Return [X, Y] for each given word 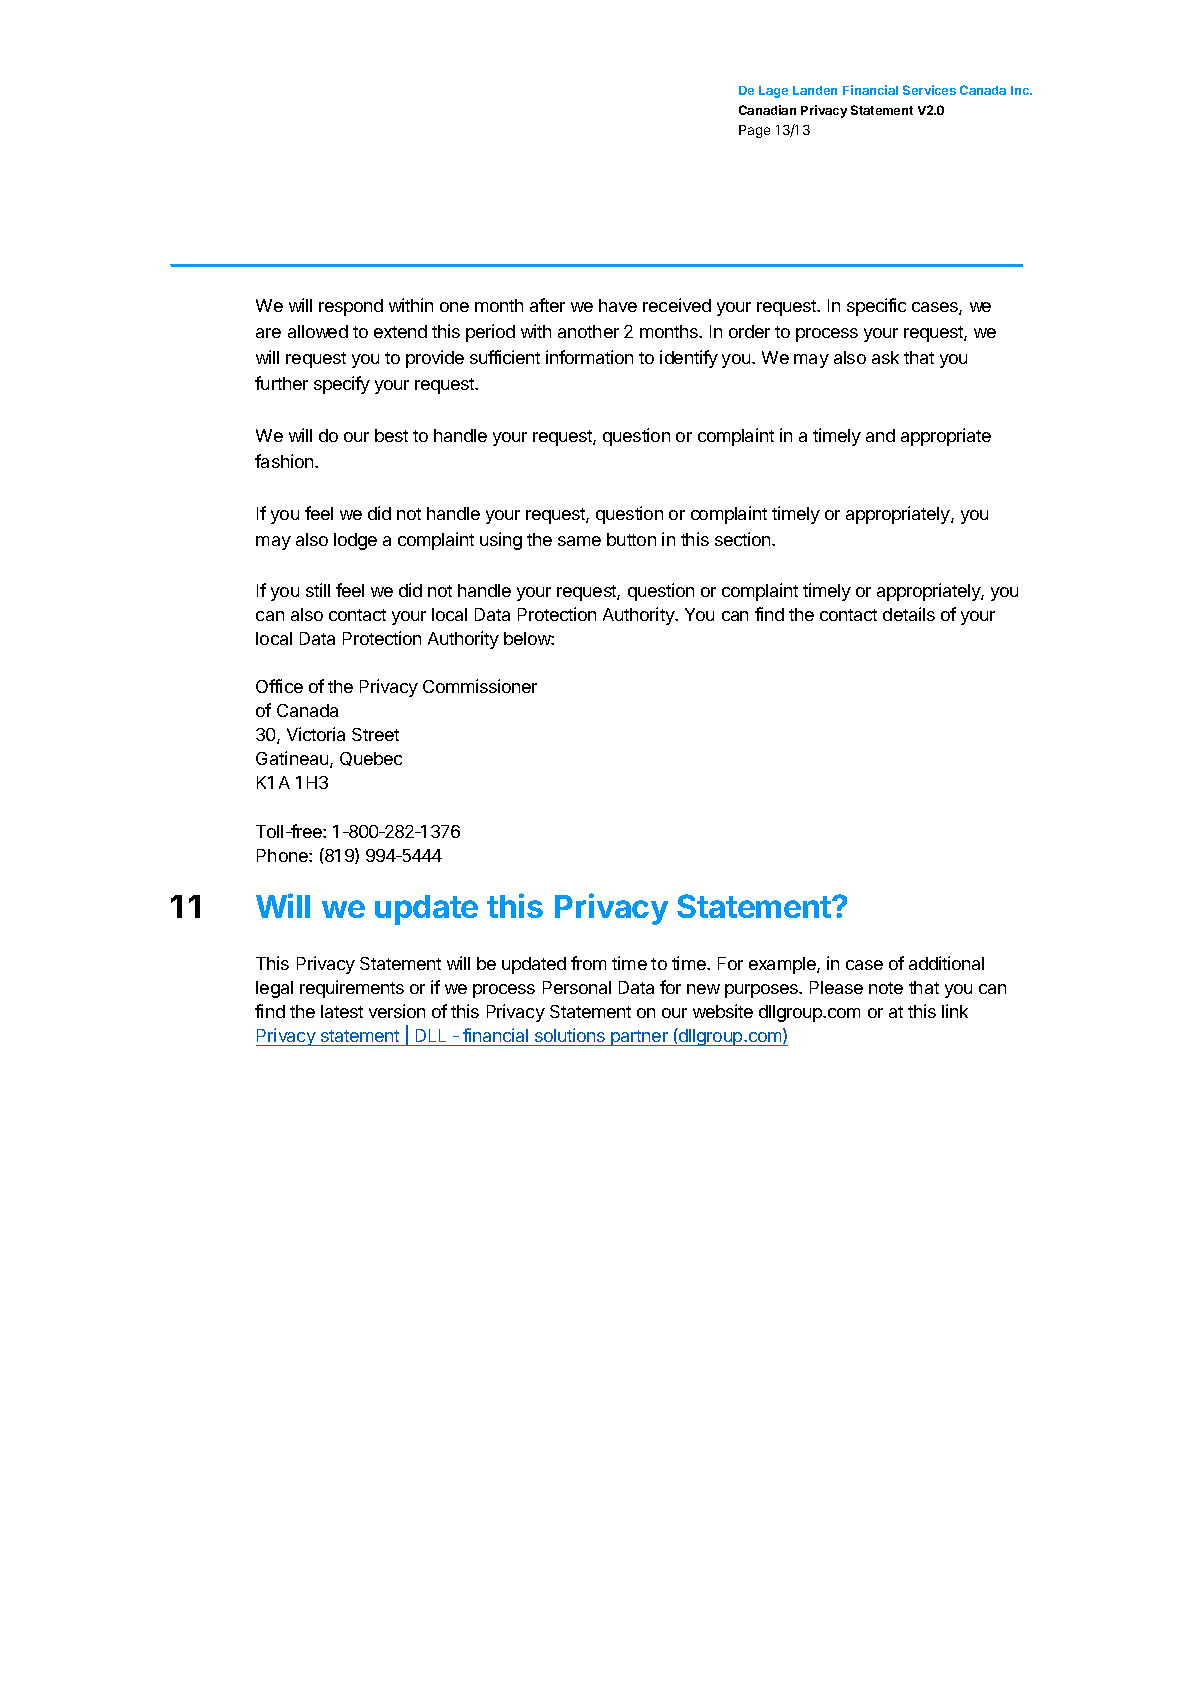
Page [754, 131]
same [579, 541]
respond [351, 307]
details [909, 614]
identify [689, 359]
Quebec [371, 759]
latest [342, 1011]
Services [929, 90]
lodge [355, 541]
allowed [318, 331]
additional [946, 963]
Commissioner [480, 686]
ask [885, 357]
